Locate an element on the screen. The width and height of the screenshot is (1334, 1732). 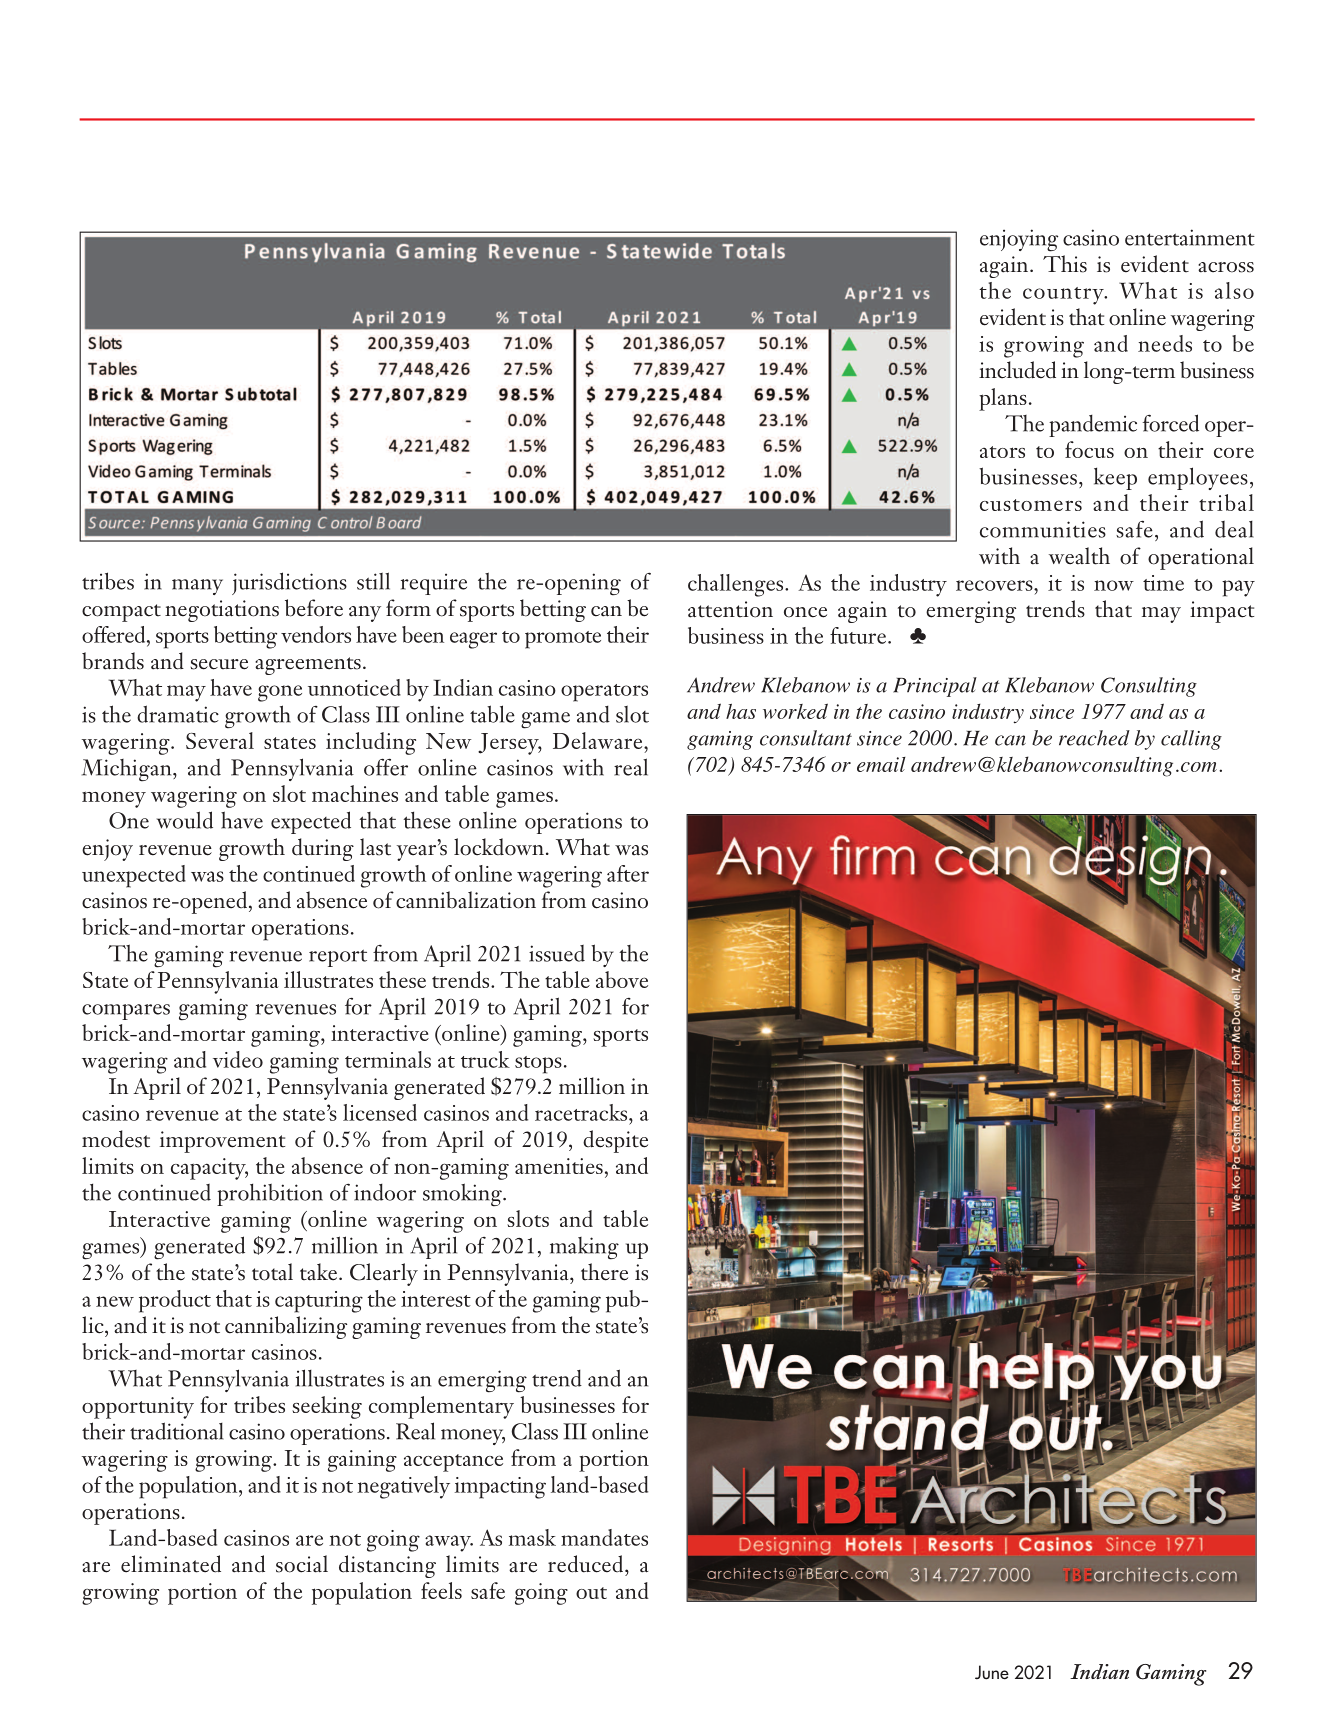
time is located at coordinates (1163, 583).
